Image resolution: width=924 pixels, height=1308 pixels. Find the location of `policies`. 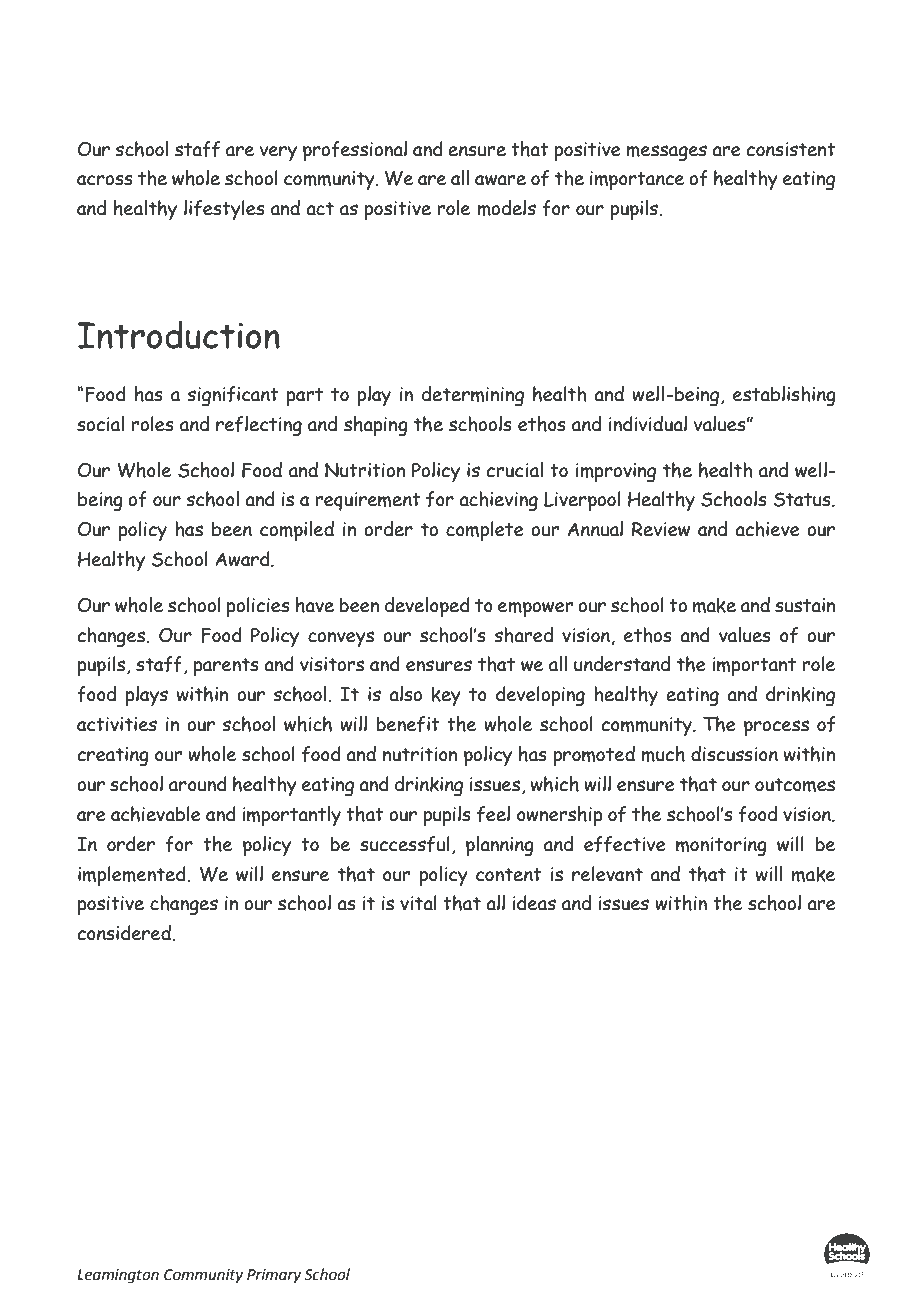

policies is located at coordinates (258, 607).
